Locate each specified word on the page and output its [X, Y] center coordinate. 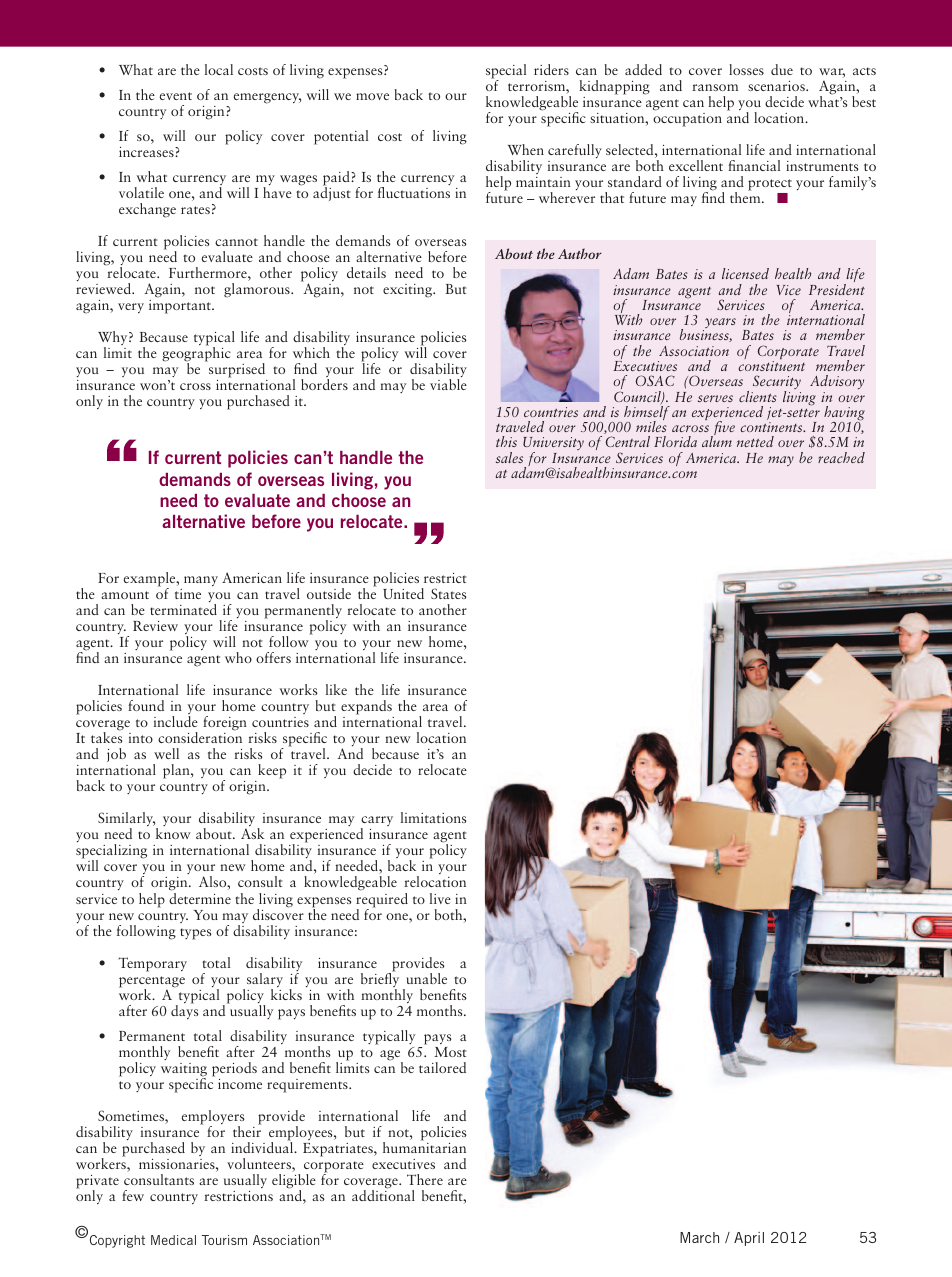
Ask [252, 833]
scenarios [777, 86]
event [176, 96]
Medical [173, 1240]
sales [509, 457]
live [440, 898]
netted [755, 441]
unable [426, 978]
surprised [237, 371]
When [526, 149]
